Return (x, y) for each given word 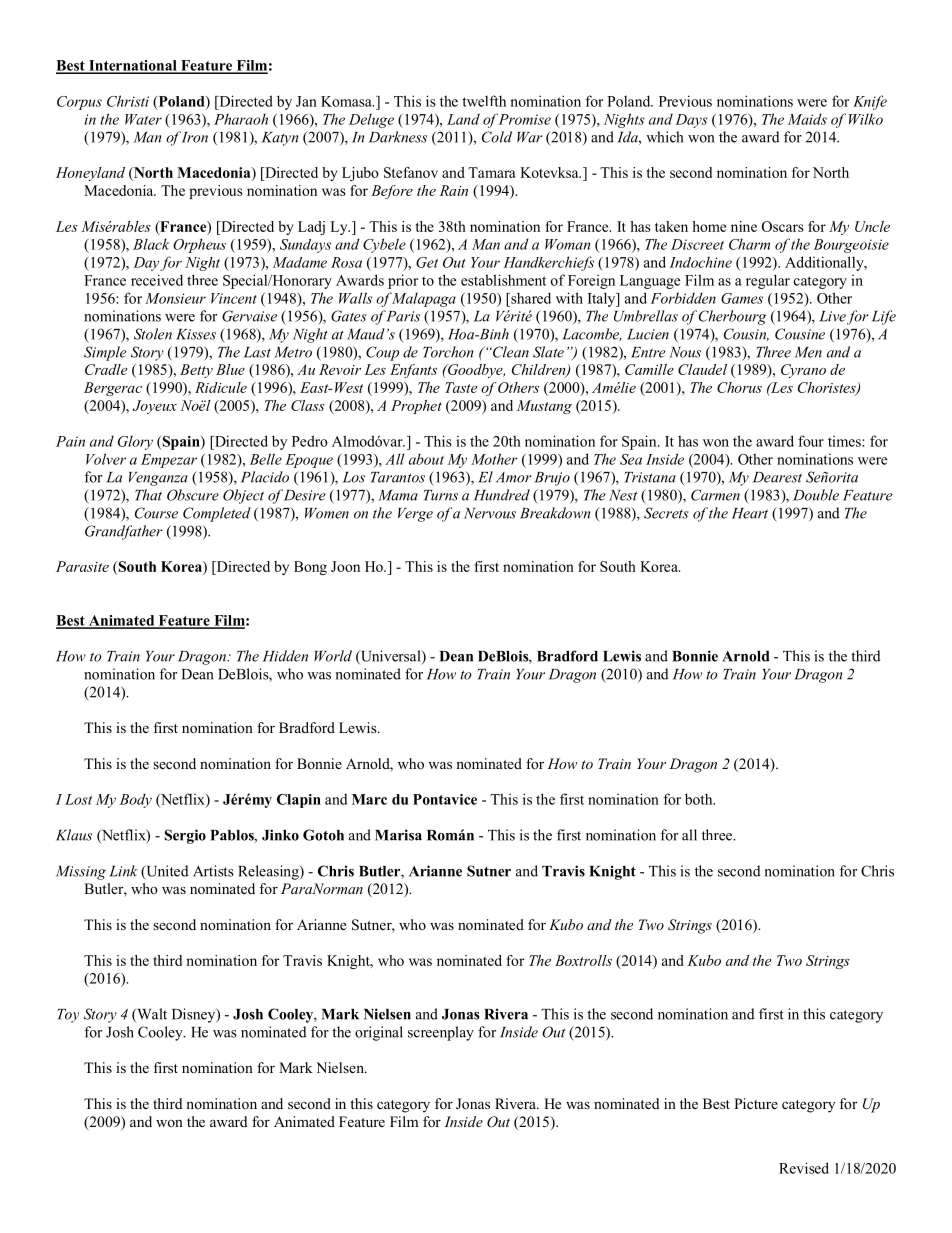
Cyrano (803, 371)
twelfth (484, 101)
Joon (345, 566)
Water (143, 119)
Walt (151, 1015)
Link (123, 871)
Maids (807, 119)
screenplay (441, 1033)
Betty (196, 371)
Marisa (398, 835)
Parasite (82, 566)
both (700, 799)
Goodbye (475, 371)
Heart (750, 513)
